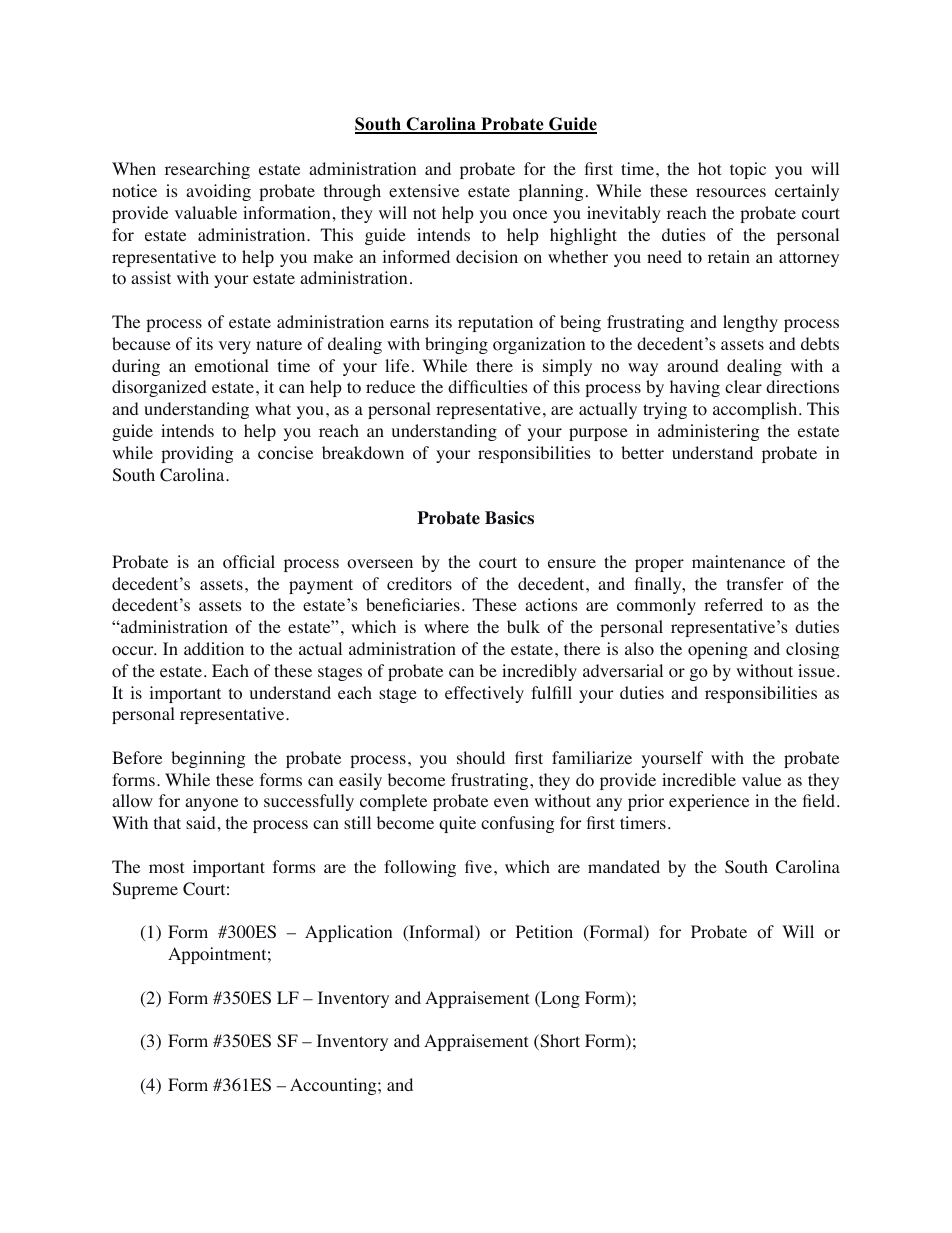 The width and height of the screenshot is (952, 1233). What do you see at coordinates (487, 386) in the screenshot?
I see `difficulties` at bounding box center [487, 386].
